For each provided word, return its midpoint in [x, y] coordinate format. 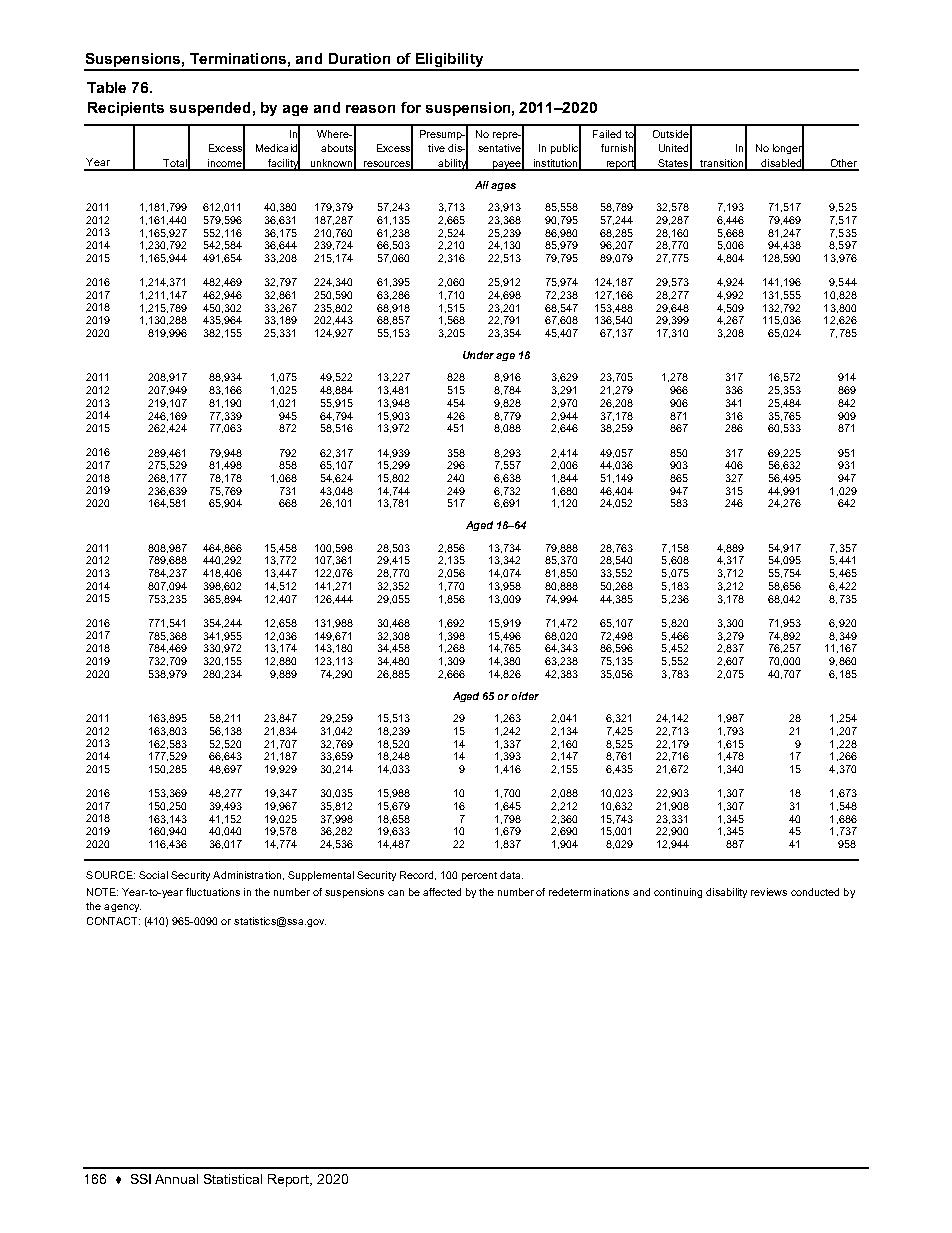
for [411, 107]
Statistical [233, 1179]
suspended [210, 109]
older [525, 696]
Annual [176, 1179]
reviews [769, 892]
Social [153, 875]
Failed [607, 134]
